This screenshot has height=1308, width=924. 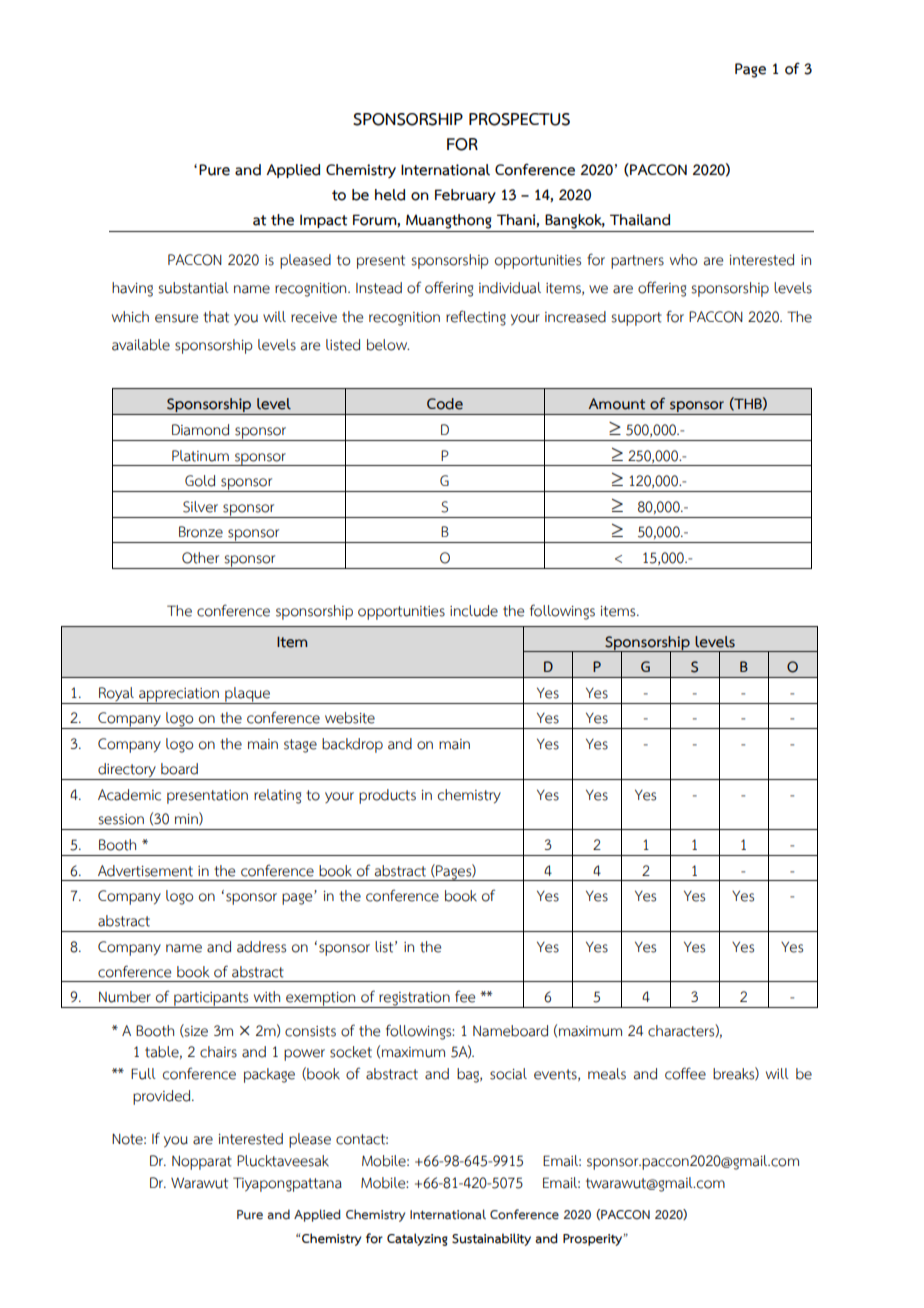 What do you see at coordinates (616, 404) in the screenshot?
I see `Amount` at bounding box center [616, 404].
